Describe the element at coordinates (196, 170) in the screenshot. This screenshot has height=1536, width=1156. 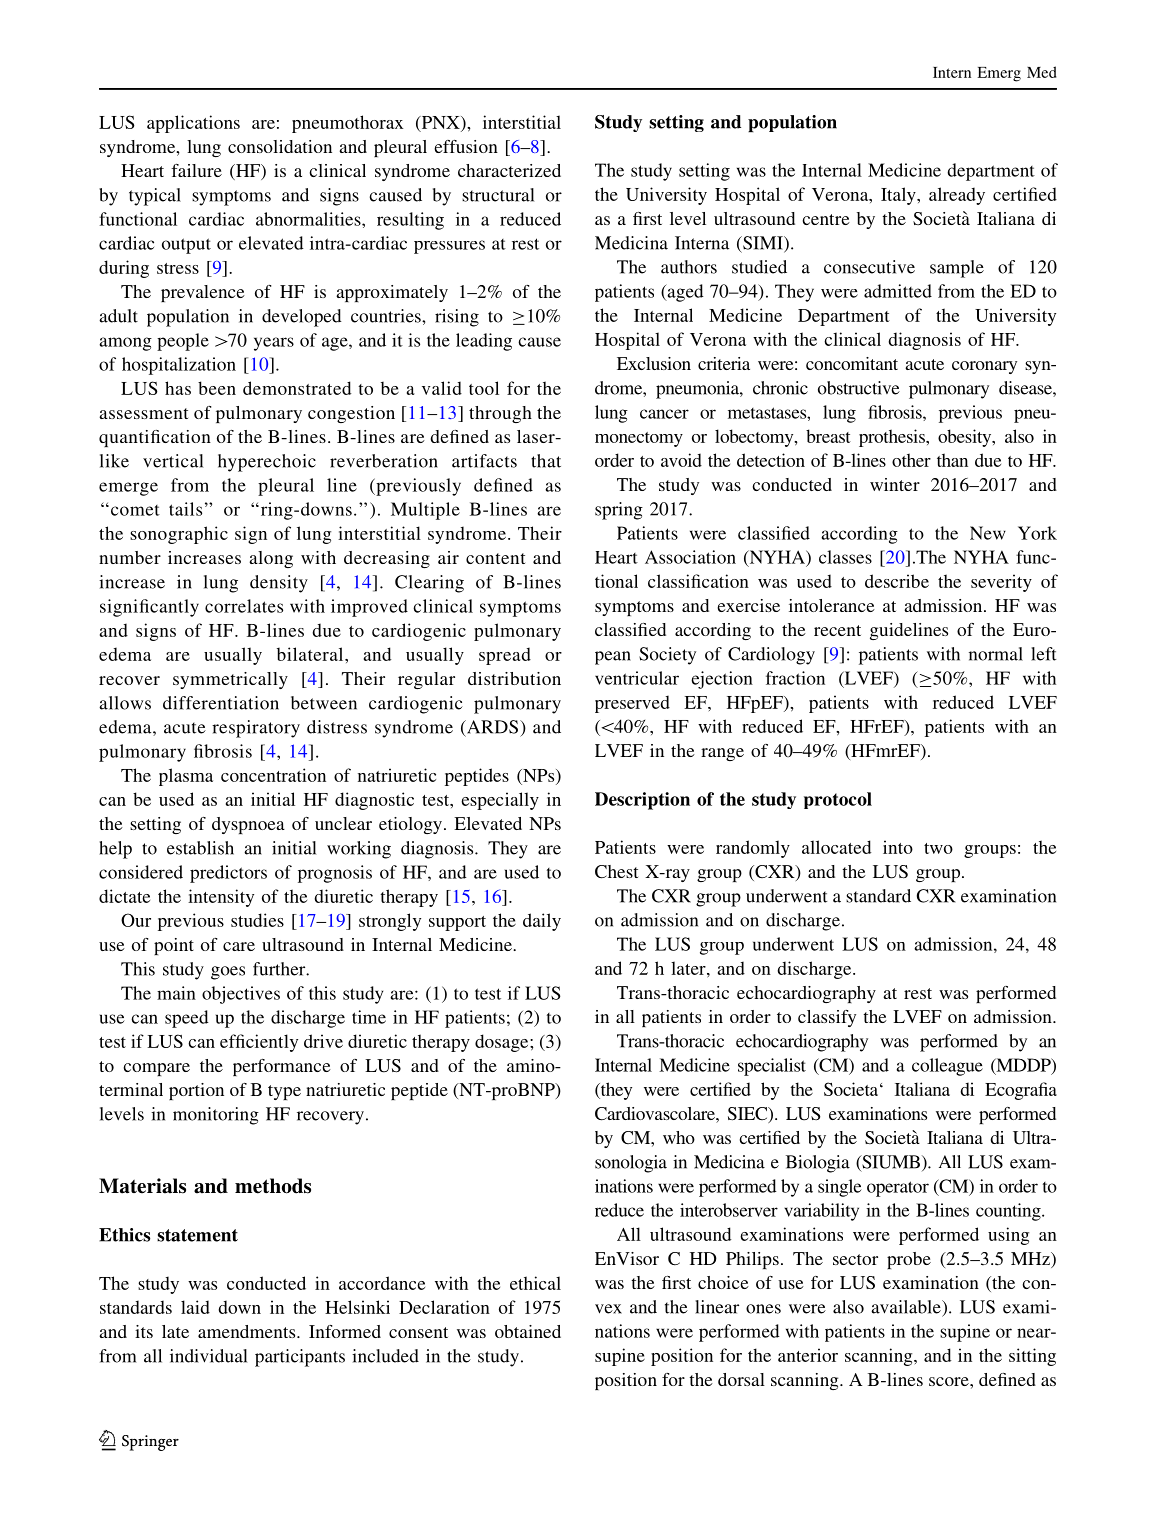
I see `failure` at that location.
